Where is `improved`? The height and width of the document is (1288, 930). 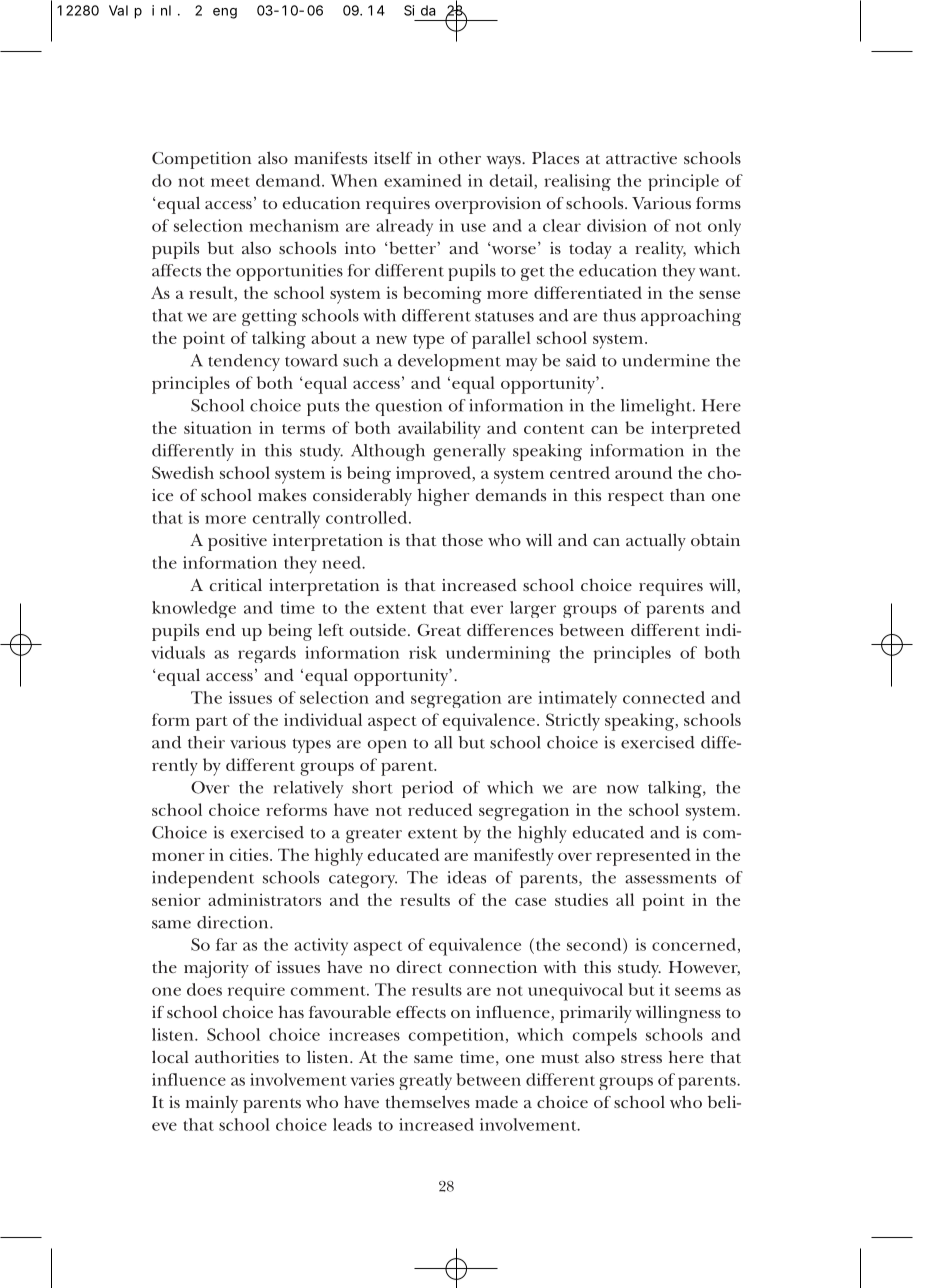 improved is located at coordinates (434, 475).
